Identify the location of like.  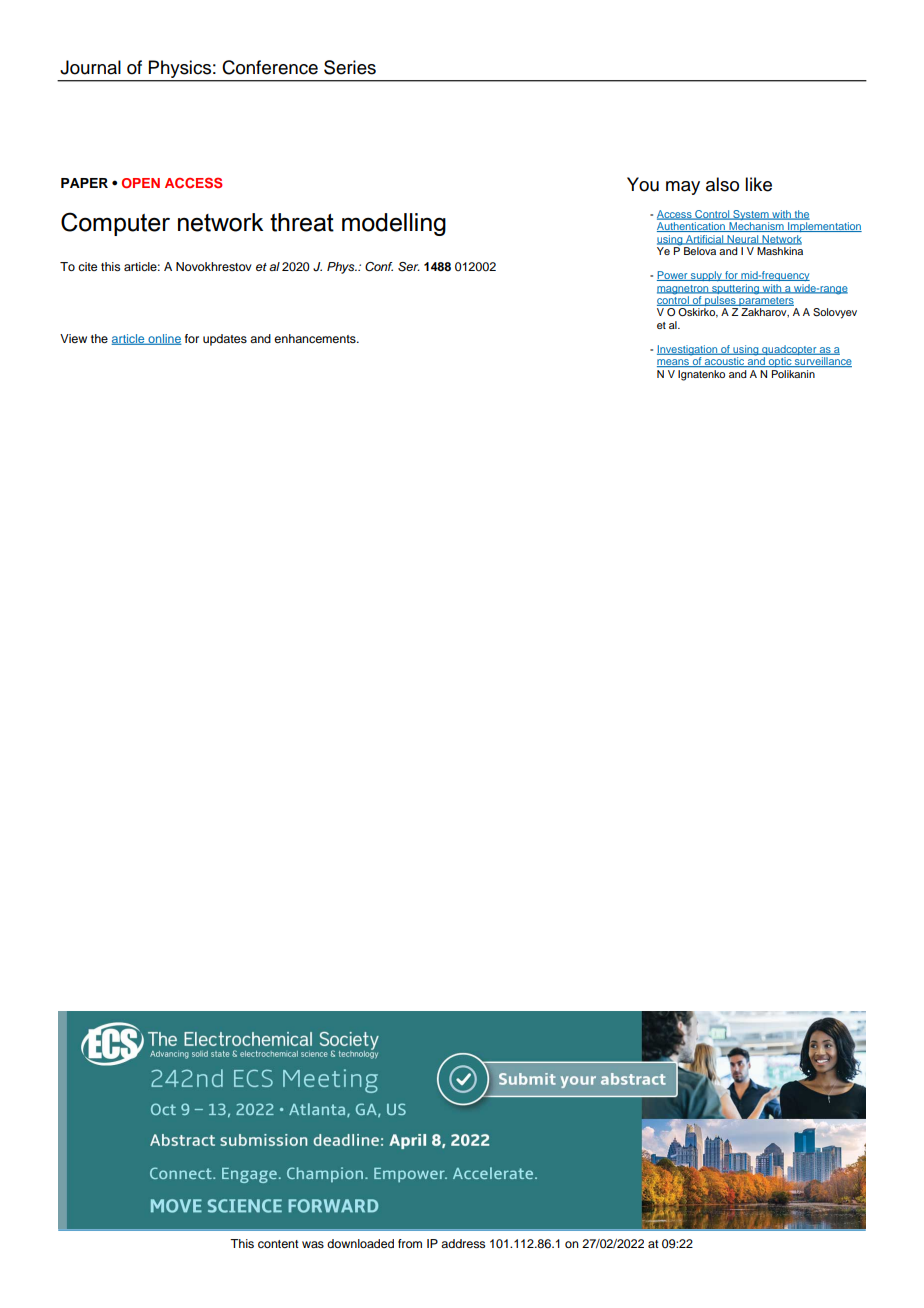
(758, 184).
